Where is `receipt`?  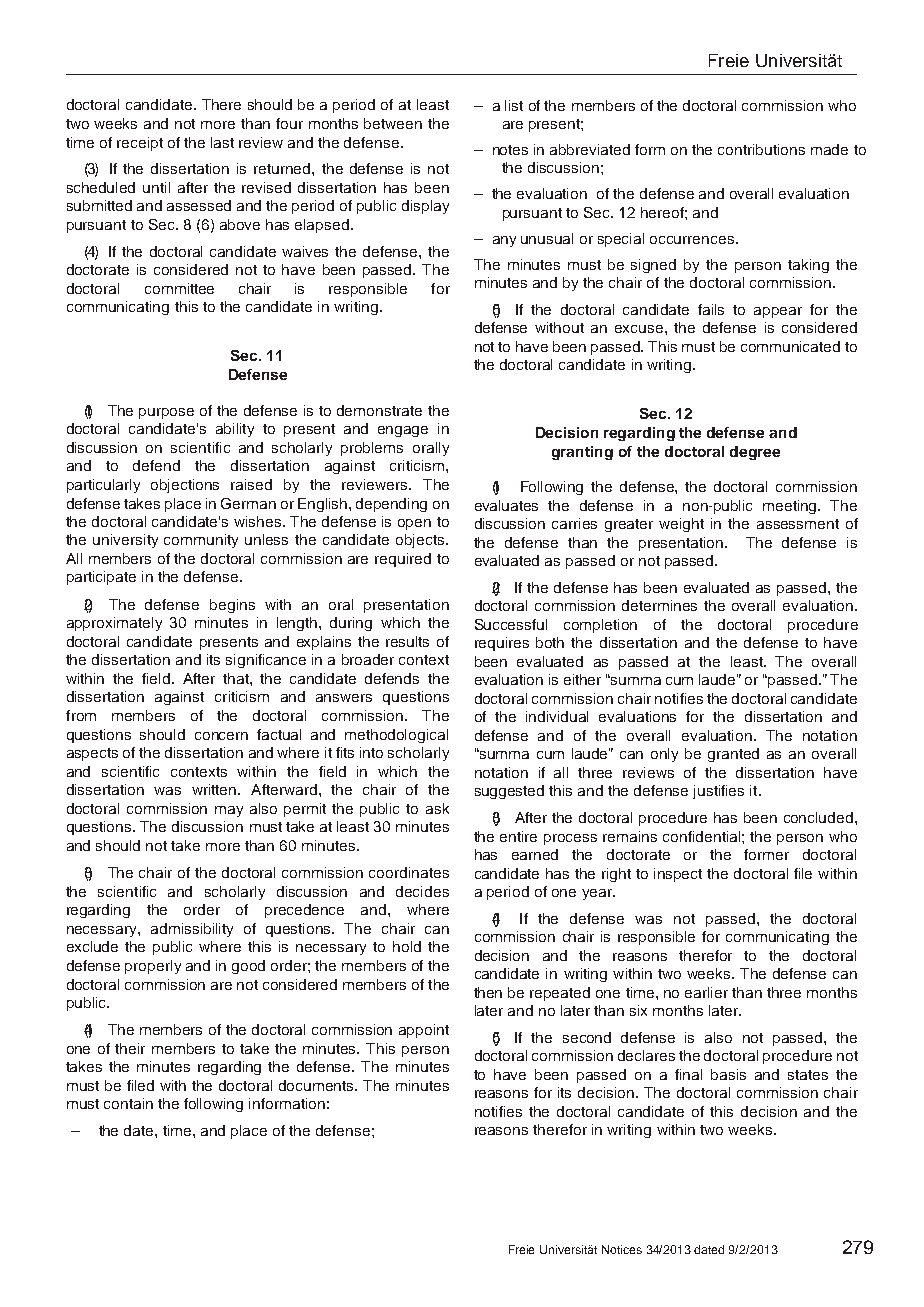
receipt is located at coordinates (140, 144).
